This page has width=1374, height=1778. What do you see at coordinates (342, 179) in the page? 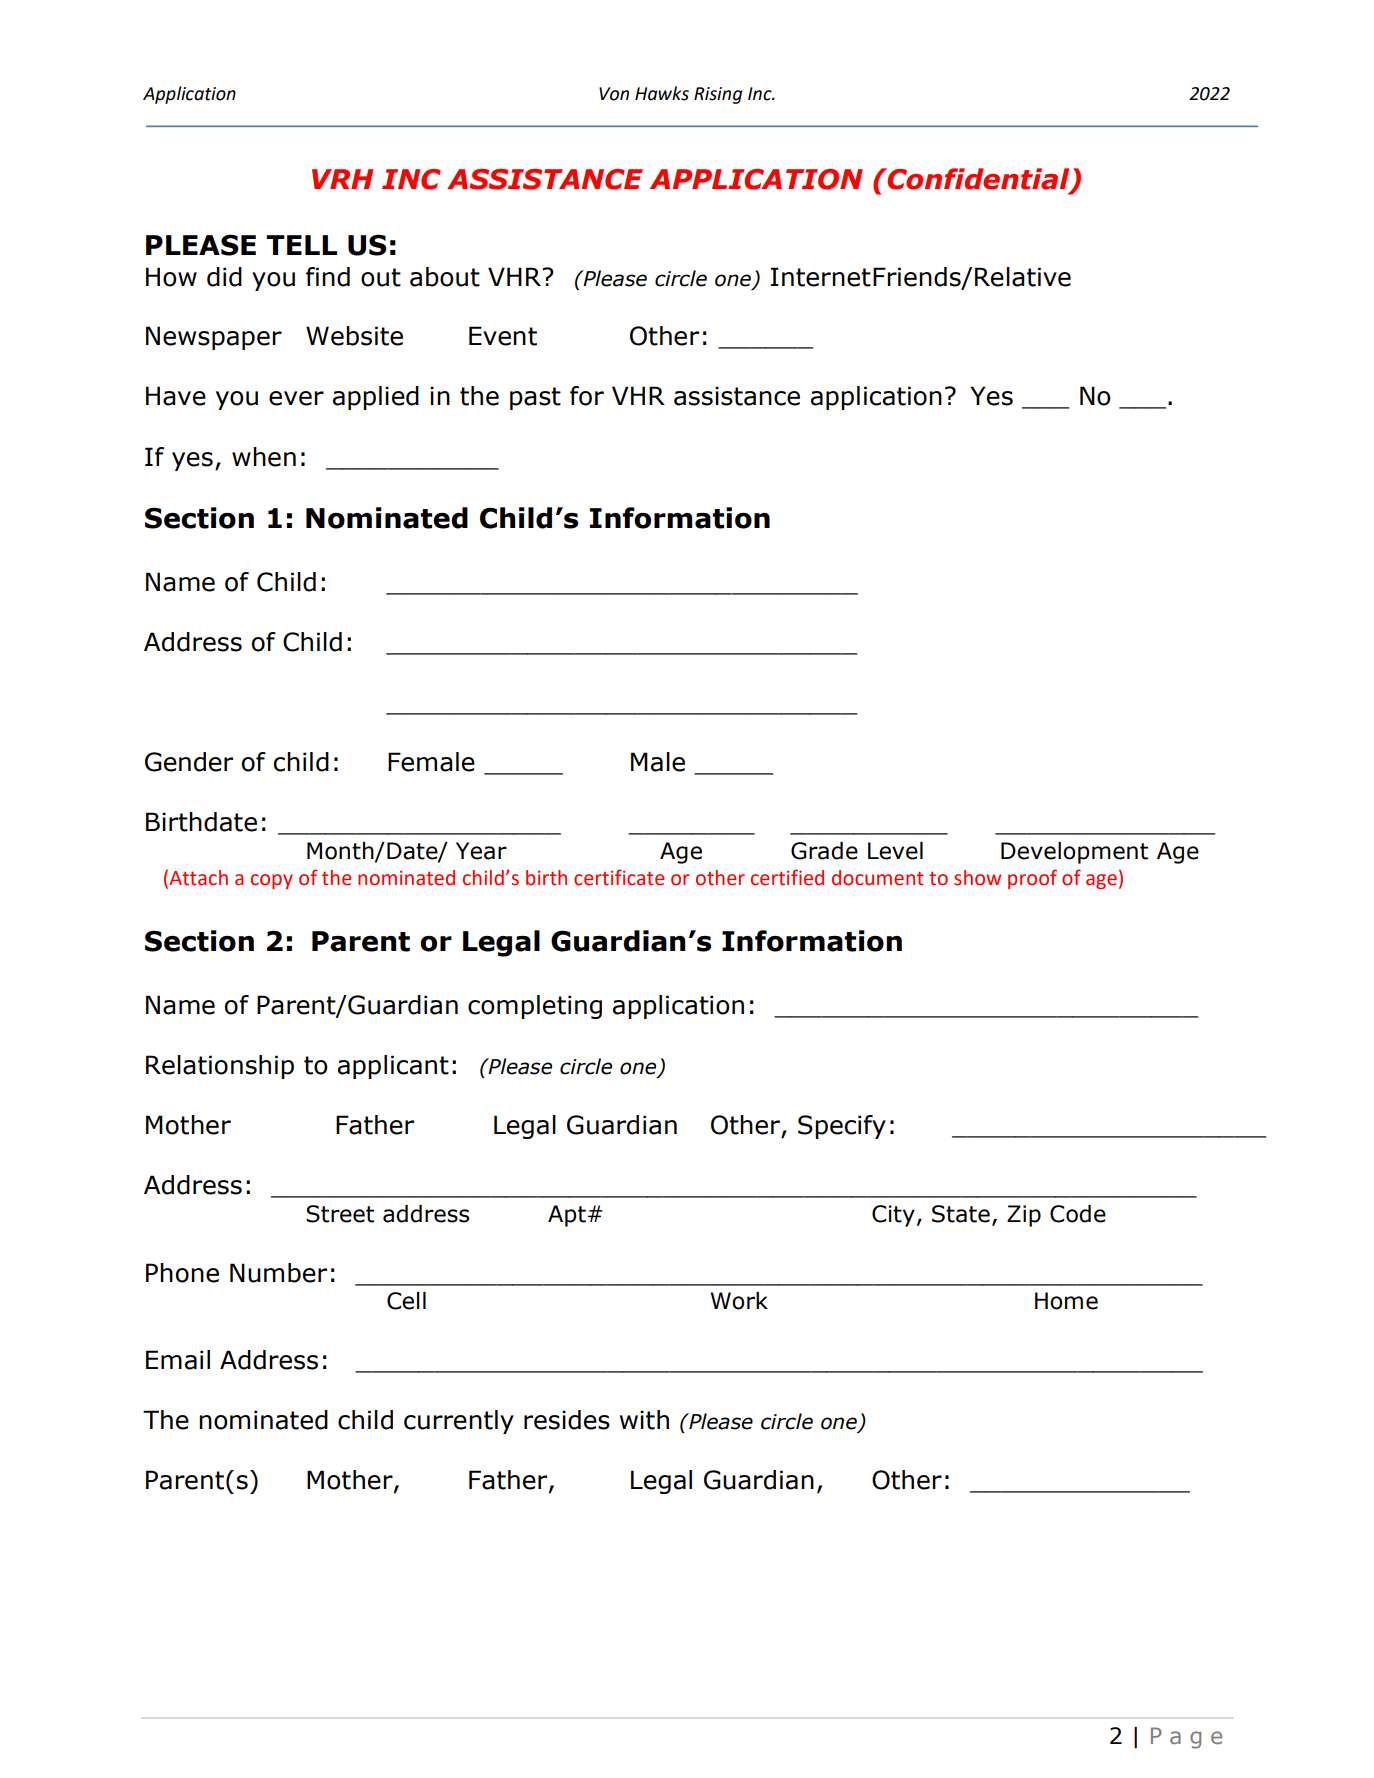
I see `VRH` at bounding box center [342, 179].
